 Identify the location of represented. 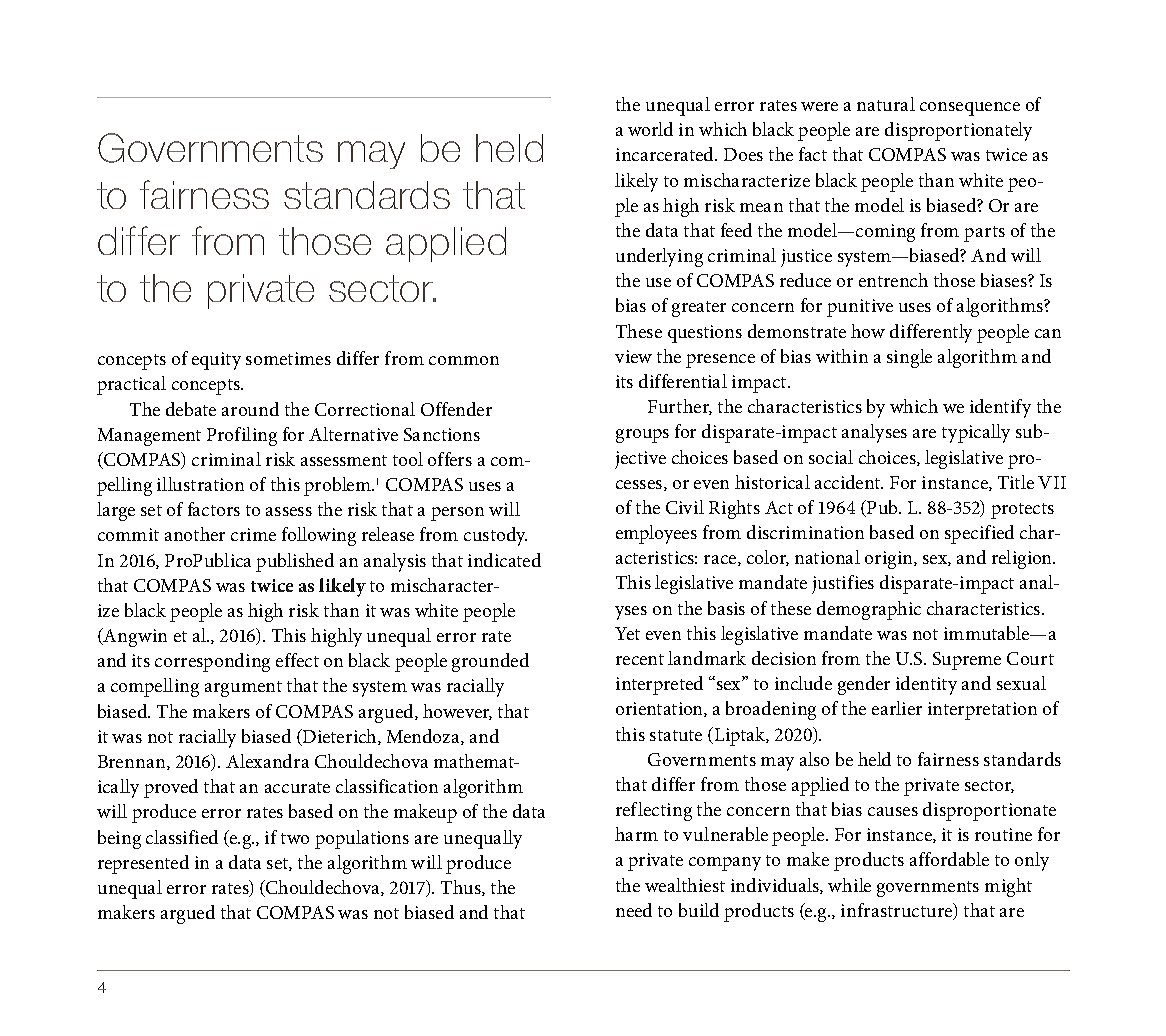
(143, 864).
